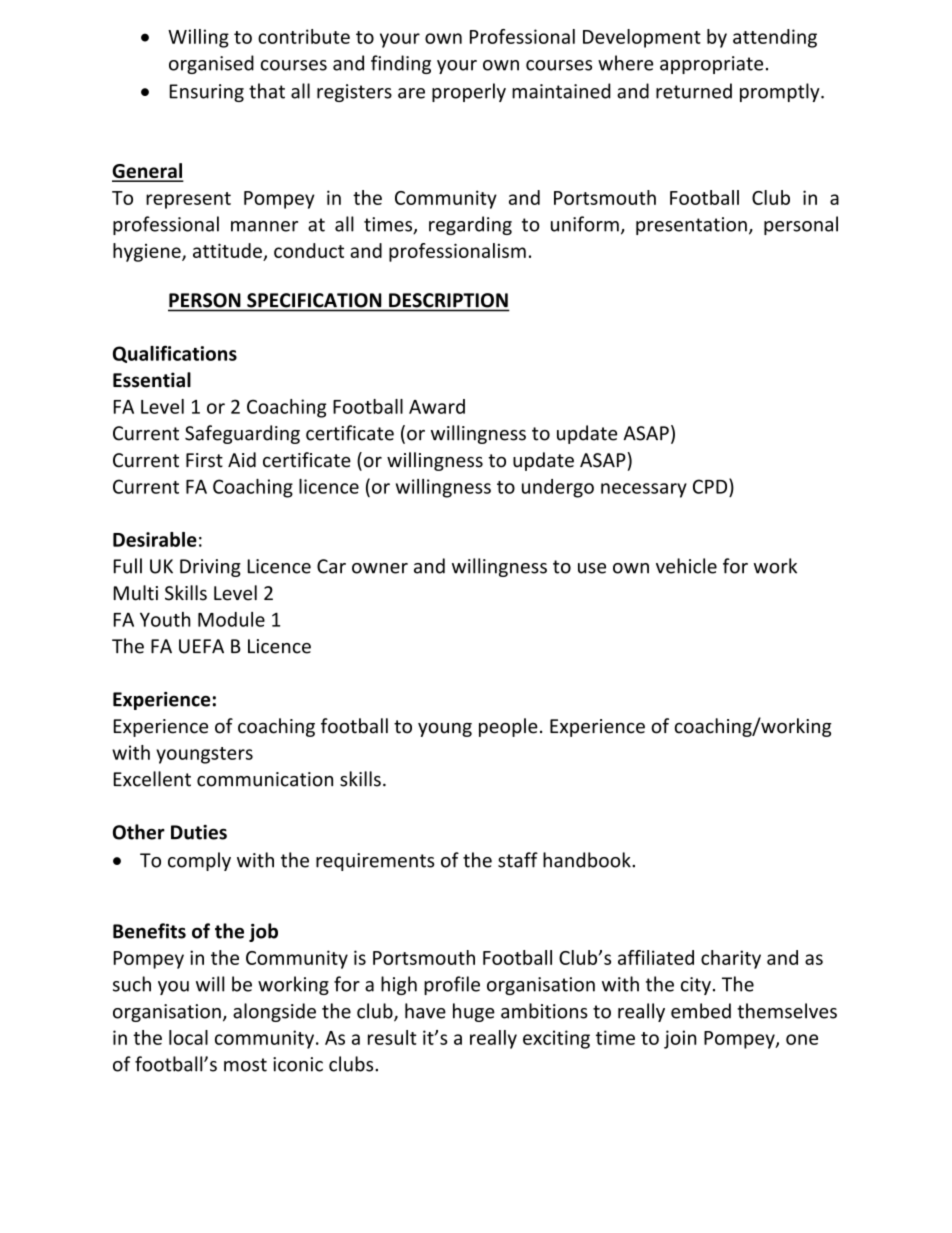 The image size is (952, 1233). I want to click on Qualifications, so click(175, 354).
